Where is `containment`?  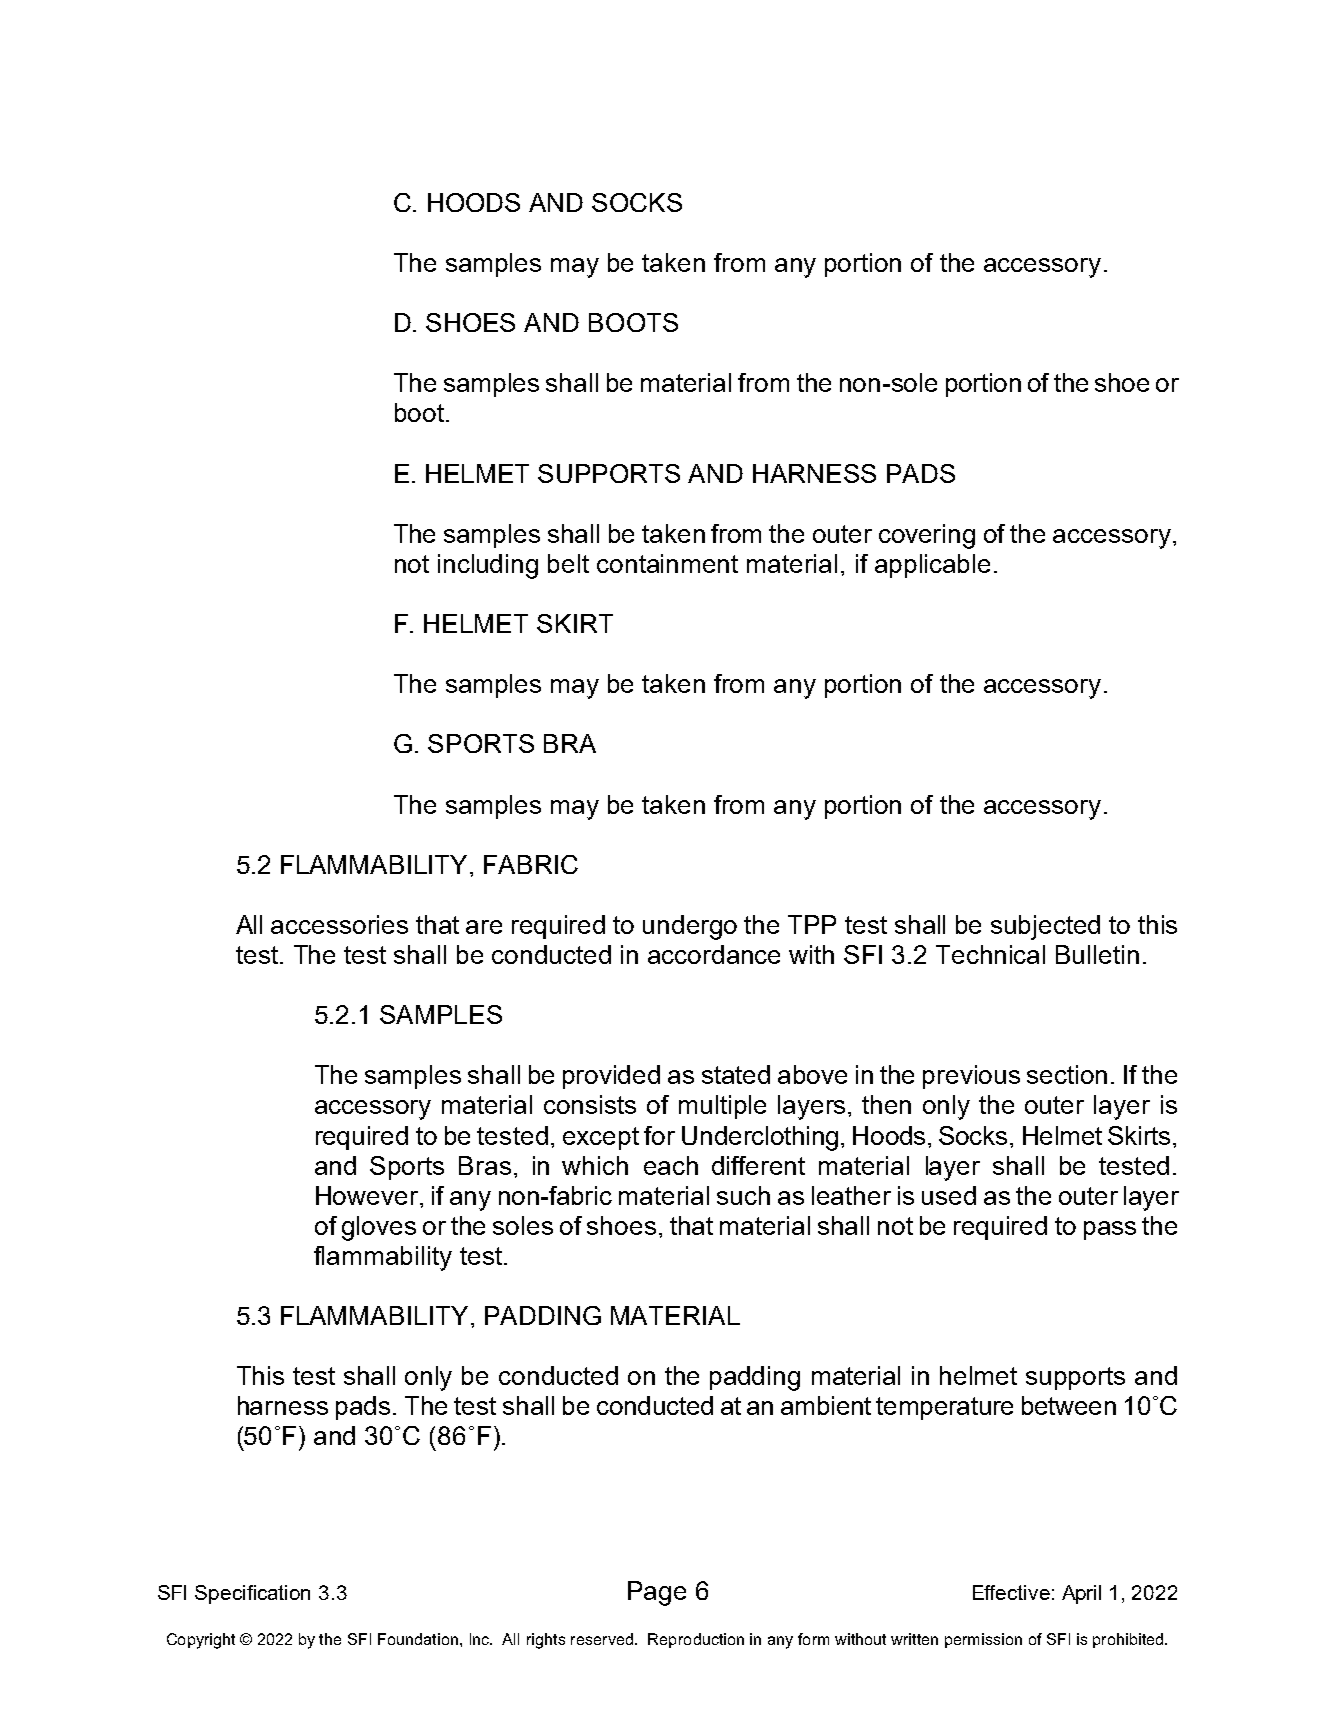 containment is located at coordinates (667, 563).
